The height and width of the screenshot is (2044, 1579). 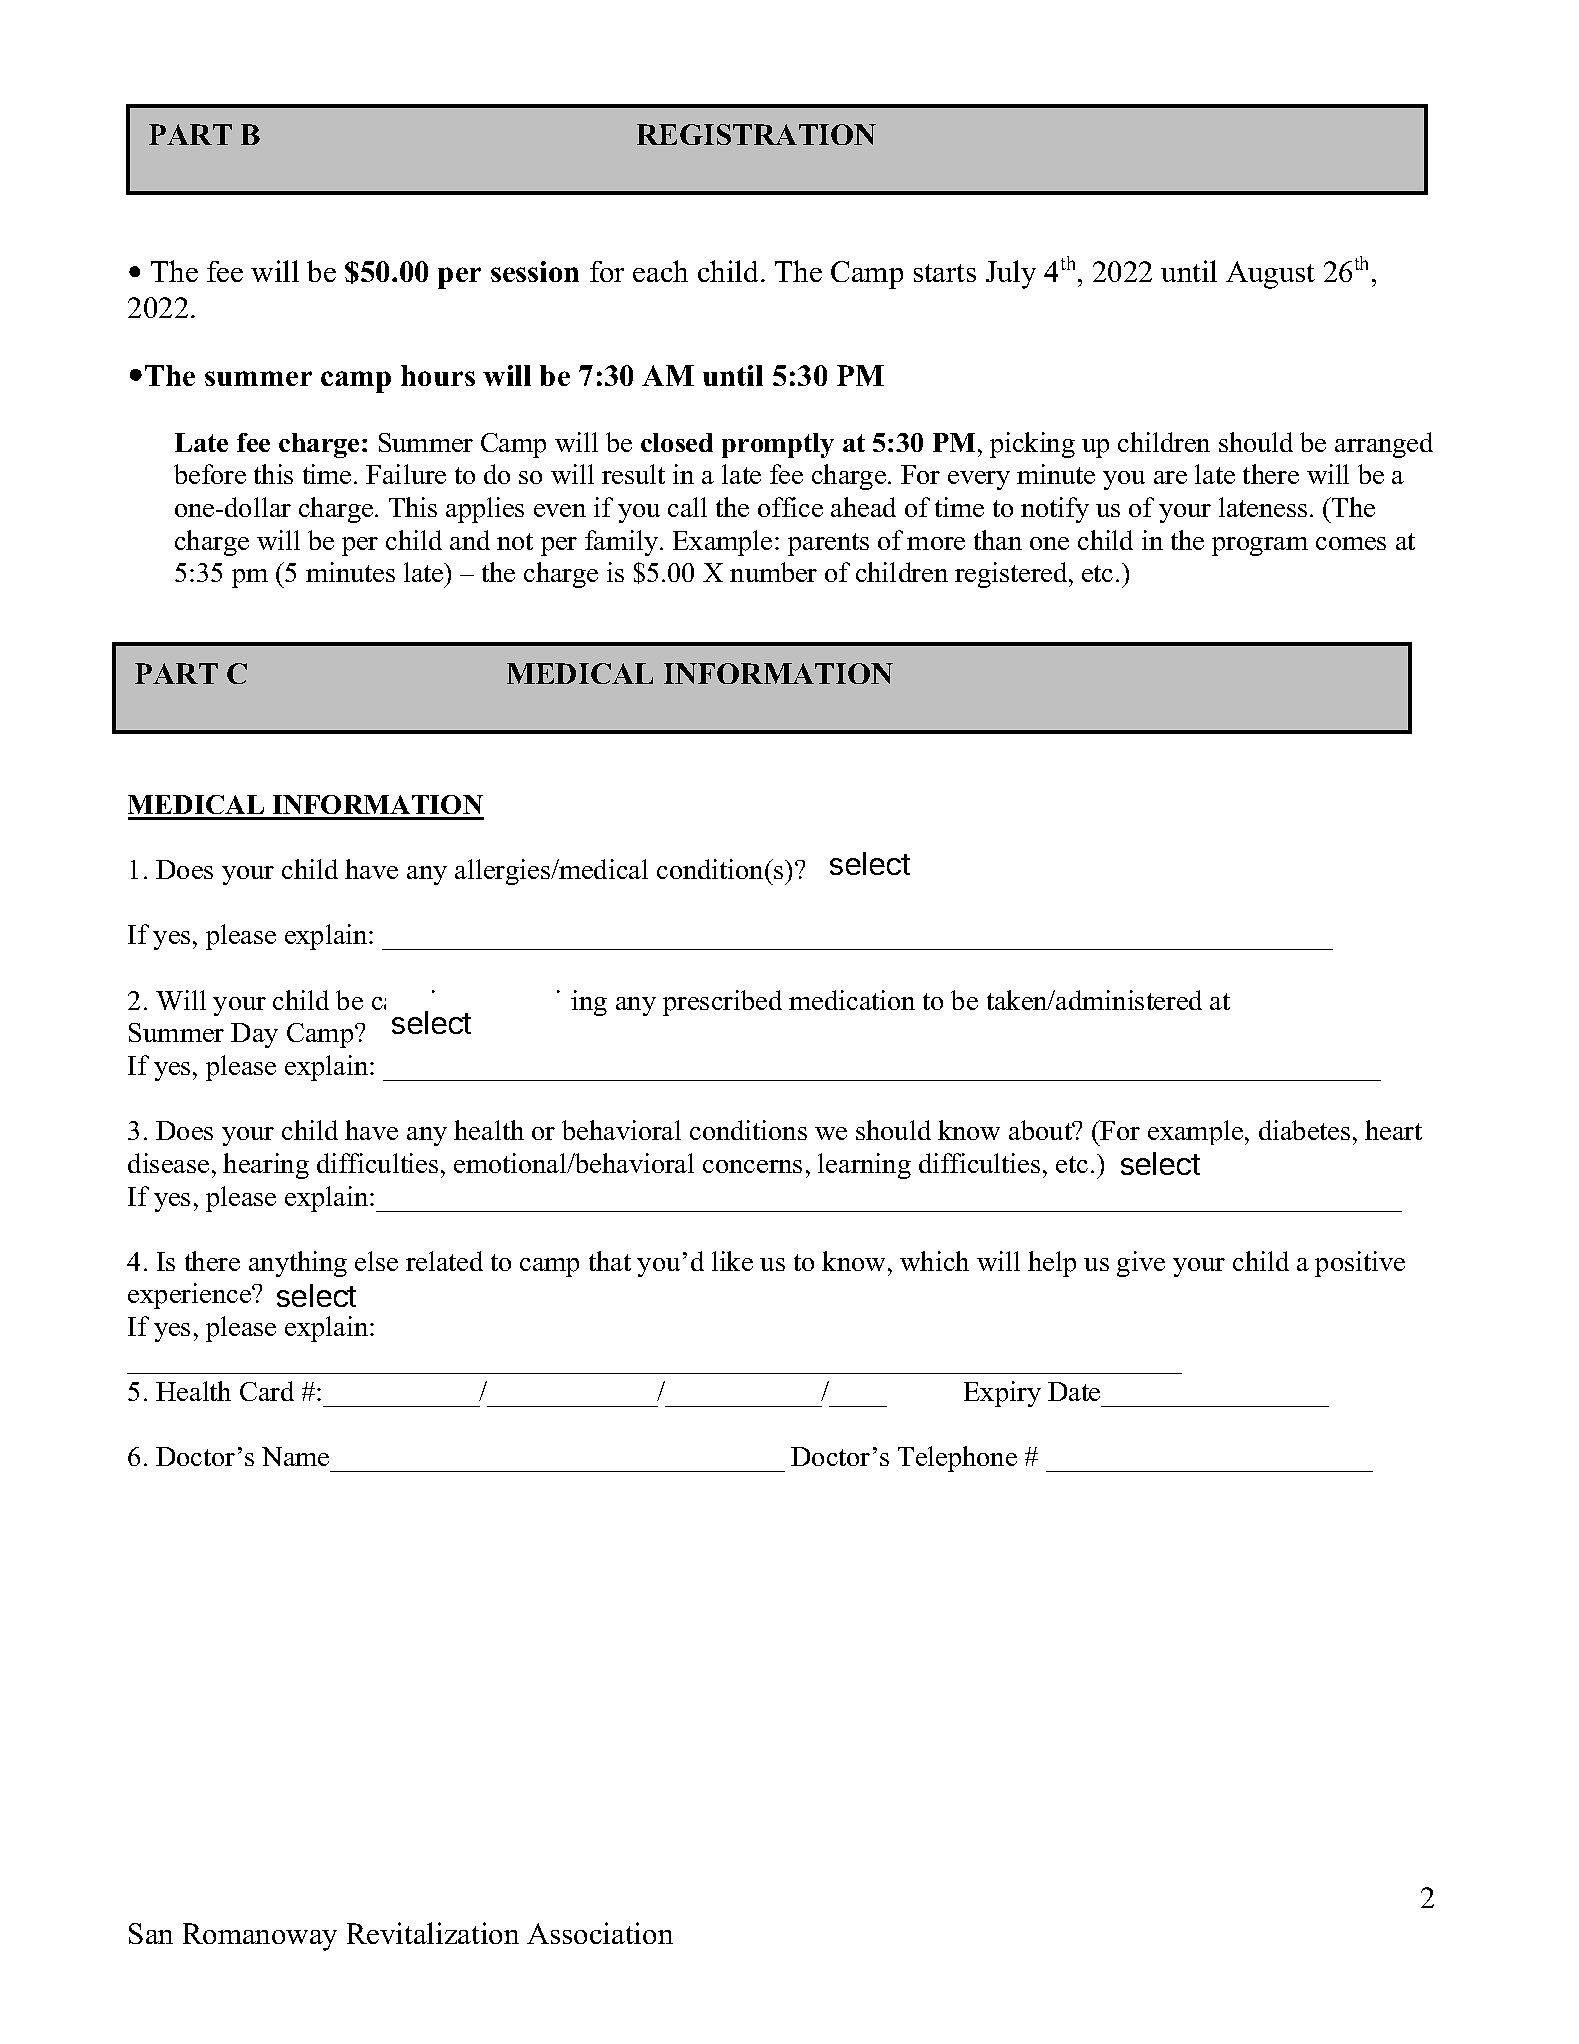 What do you see at coordinates (1304, 1130) in the screenshot?
I see `diabetes` at bounding box center [1304, 1130].
